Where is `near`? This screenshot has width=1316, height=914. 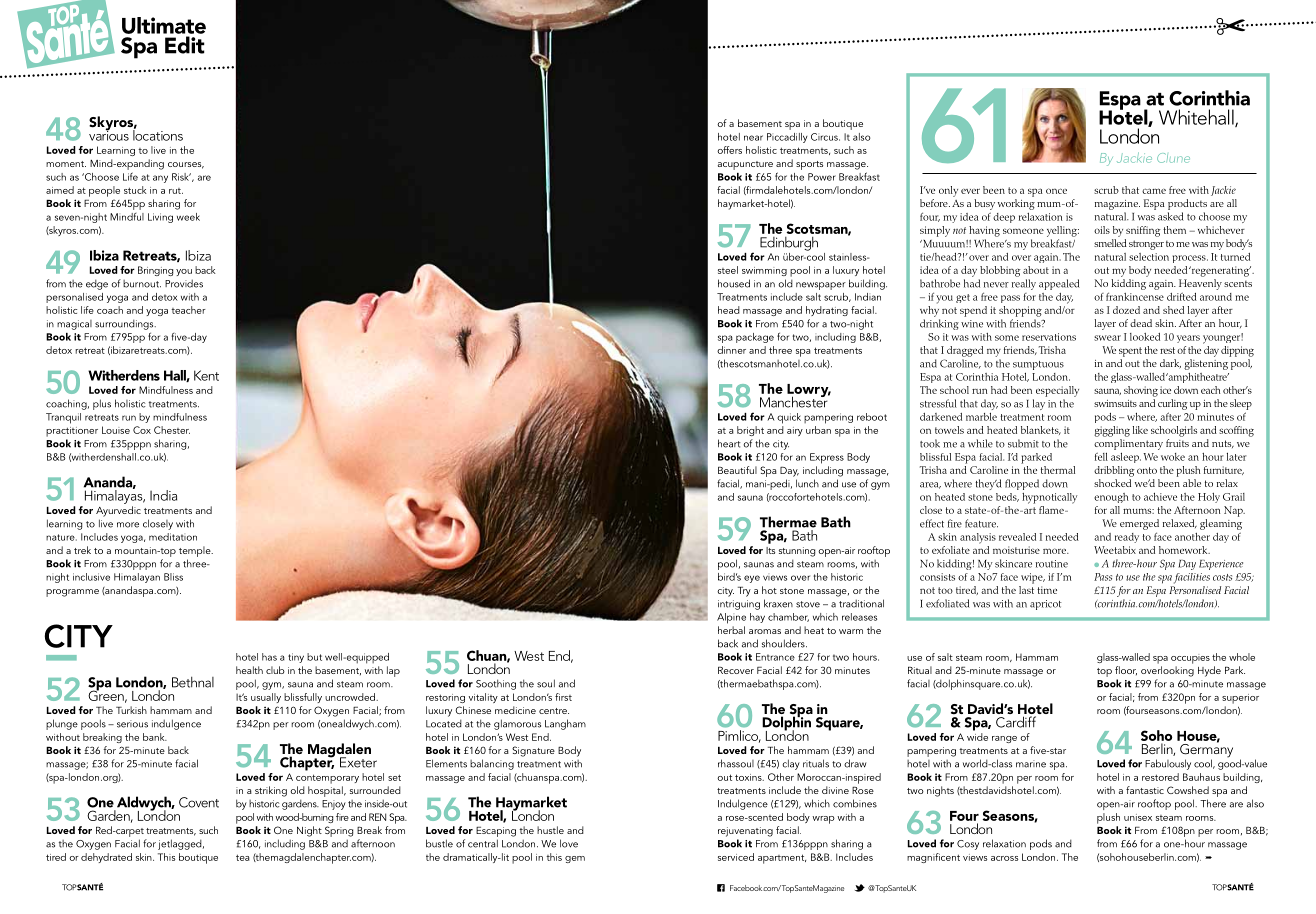
near is located at coordinates (753, 138).
